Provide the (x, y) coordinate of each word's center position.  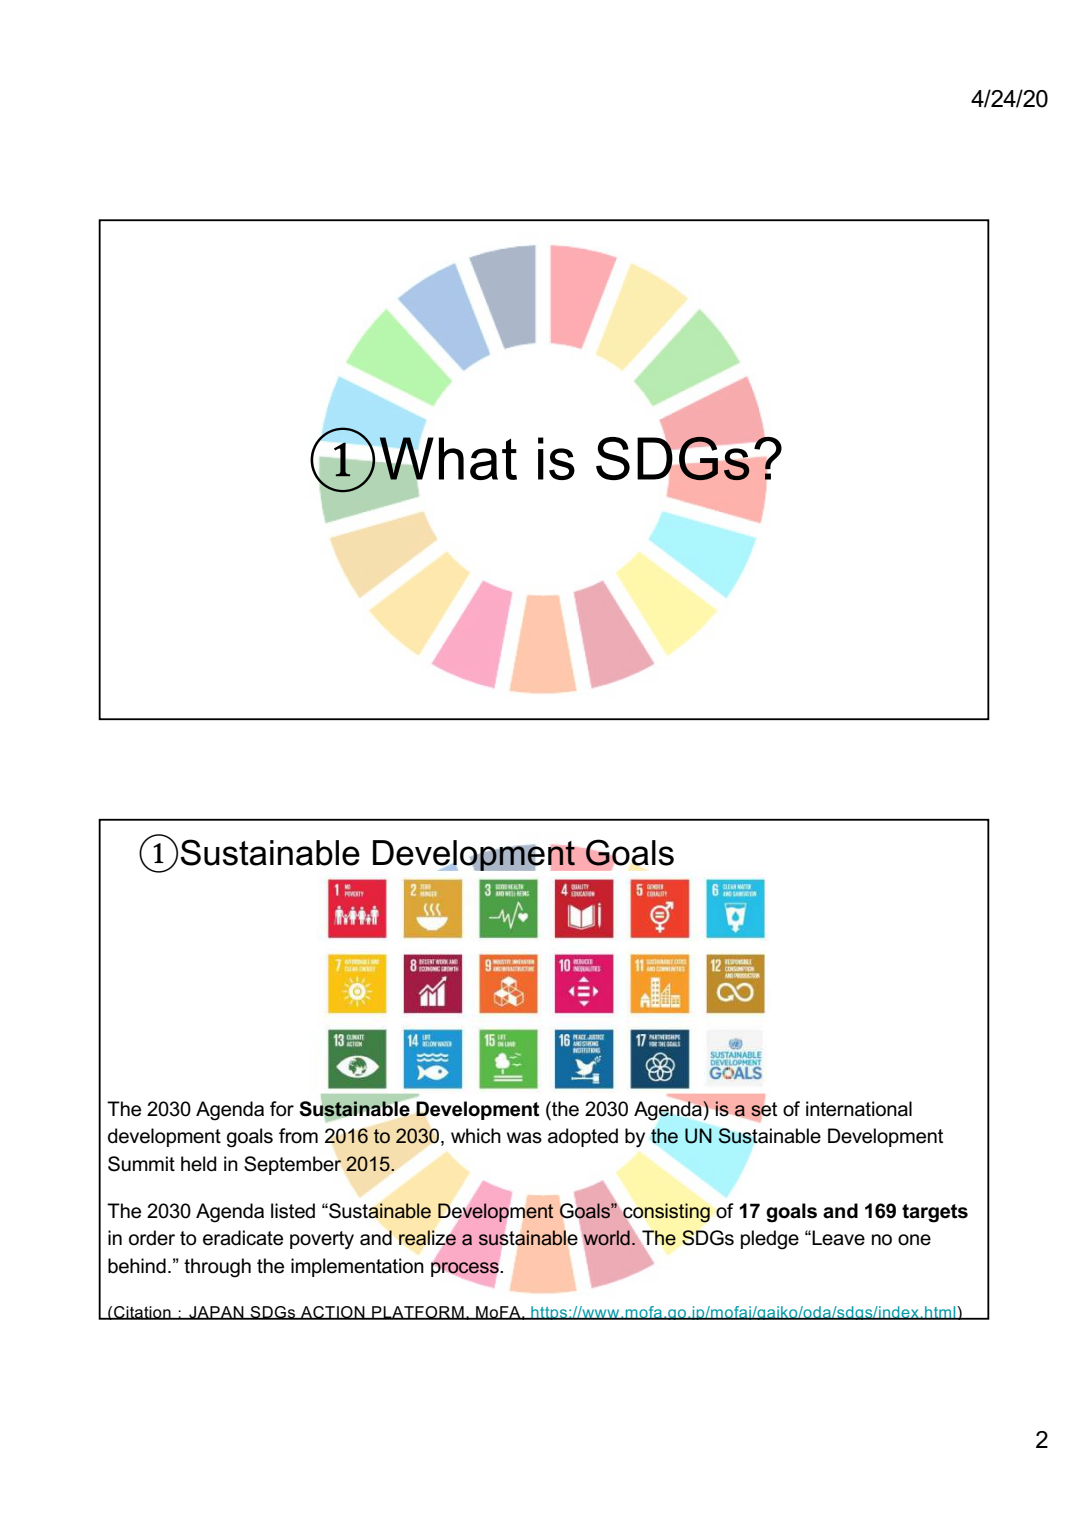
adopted (583, 1137)
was (524, 1138)
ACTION (333, 1313)
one (914, 1240)
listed (293, 1211)
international (859, 1109)
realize (427, 1238)
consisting (666, 1213)
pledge (770, 1240)
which (476, 1136)
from (298, 1136)
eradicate (243, 1238)
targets (935, 1213)
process (465, 1269)
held (199, 1164)
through (217, 1268)
